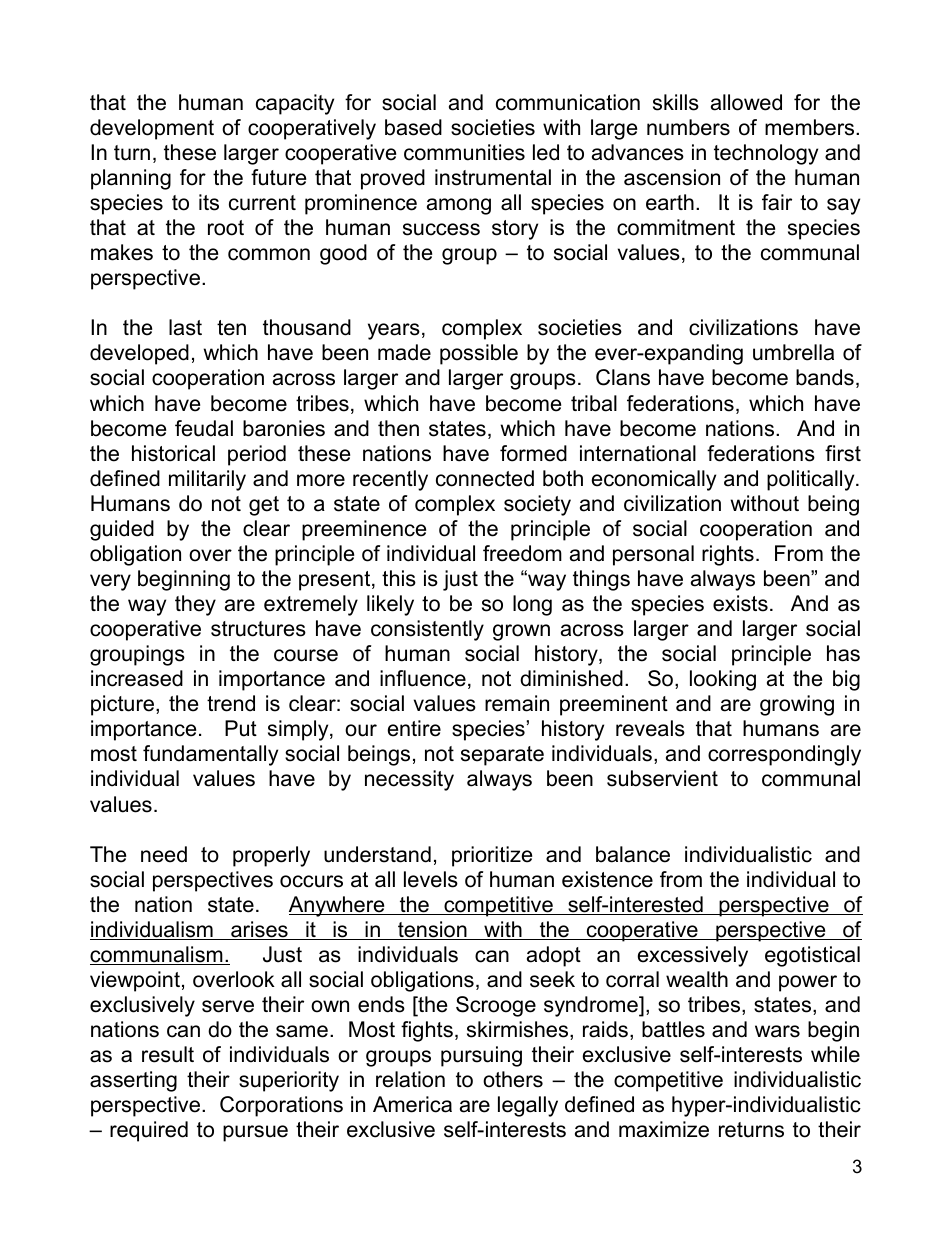 This document has width=952, height=1233. Describe the element at coordinates (195, 605) in the document. I see `they` at that location.
